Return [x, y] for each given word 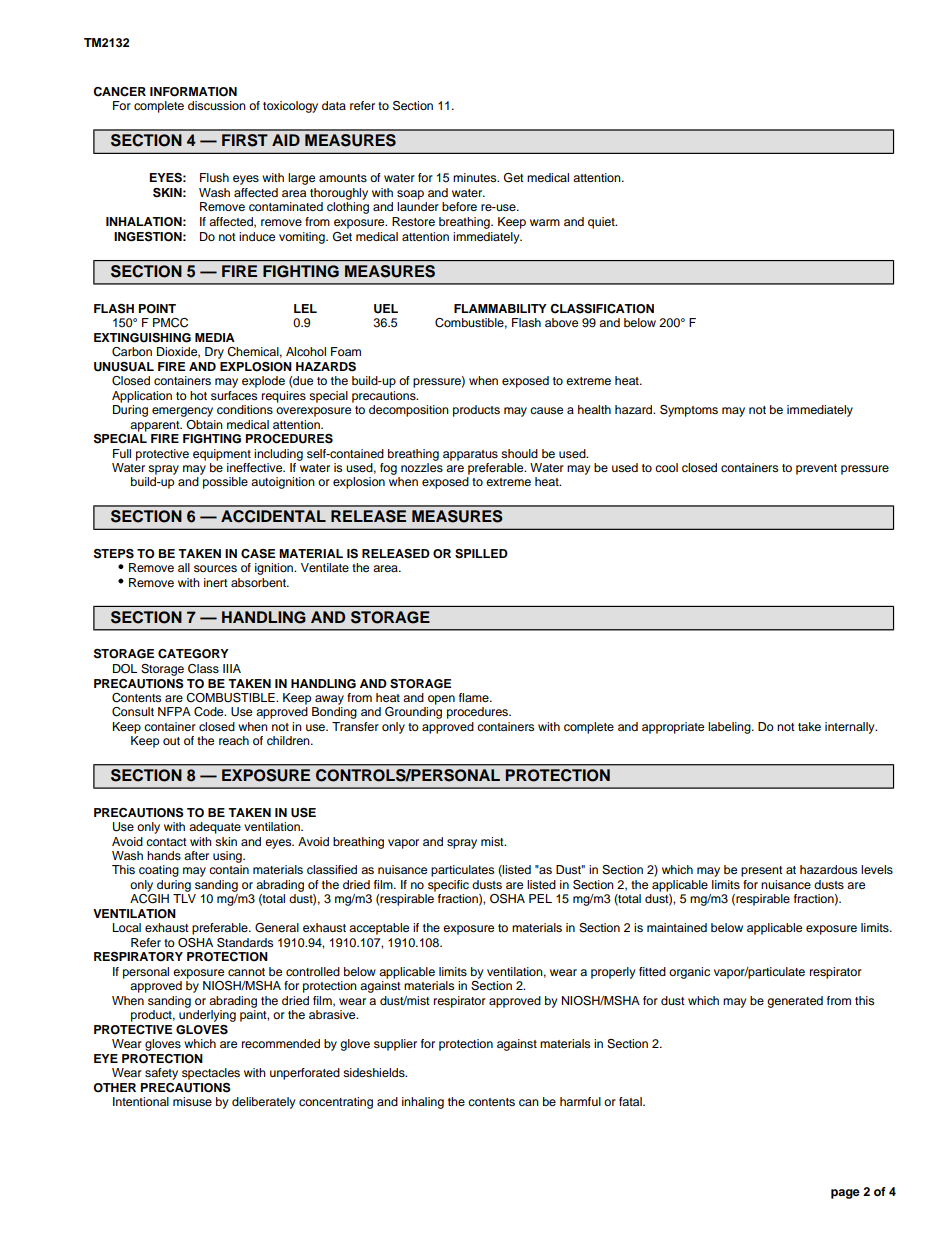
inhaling [423, 1103]
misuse [192, 1101]
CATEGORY [193, 654]
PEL [540, 898]
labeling [730, 728]
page [845, 1194]
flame [475, 697]
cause [546, 410]
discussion [217, 105]
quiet [602, 223]
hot [198, 395]
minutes [476, 177]
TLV [184, 898]
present [762, 871]
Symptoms [689, 411]
